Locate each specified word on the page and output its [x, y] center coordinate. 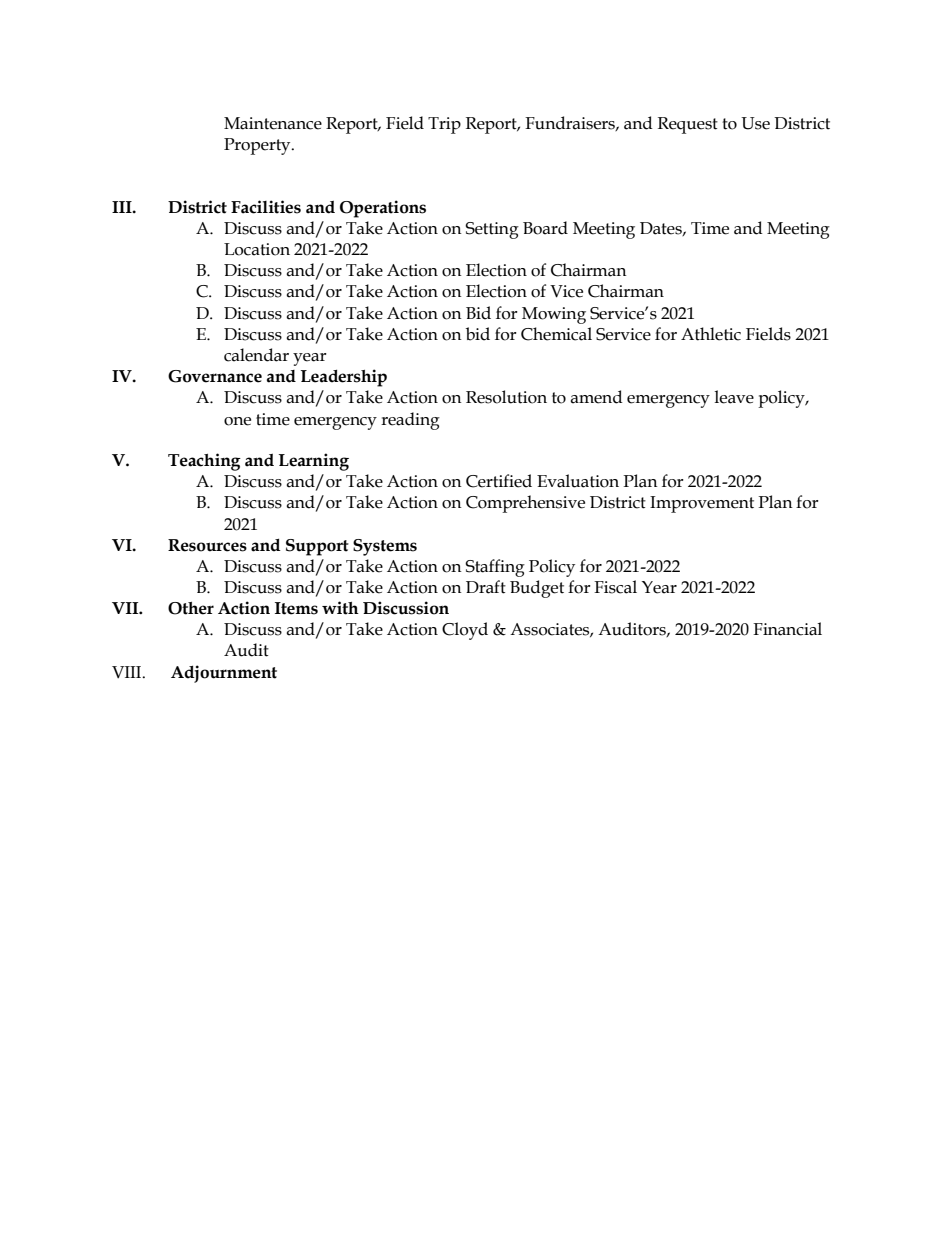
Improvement [702, 504]
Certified [499, 481]
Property [258, 146]
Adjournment [224, 674]
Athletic [711, 334]
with [340, 608]
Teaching [204, 462]
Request [688, 125]
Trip [444, 125]
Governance [215, 376]
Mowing [554, 315]
